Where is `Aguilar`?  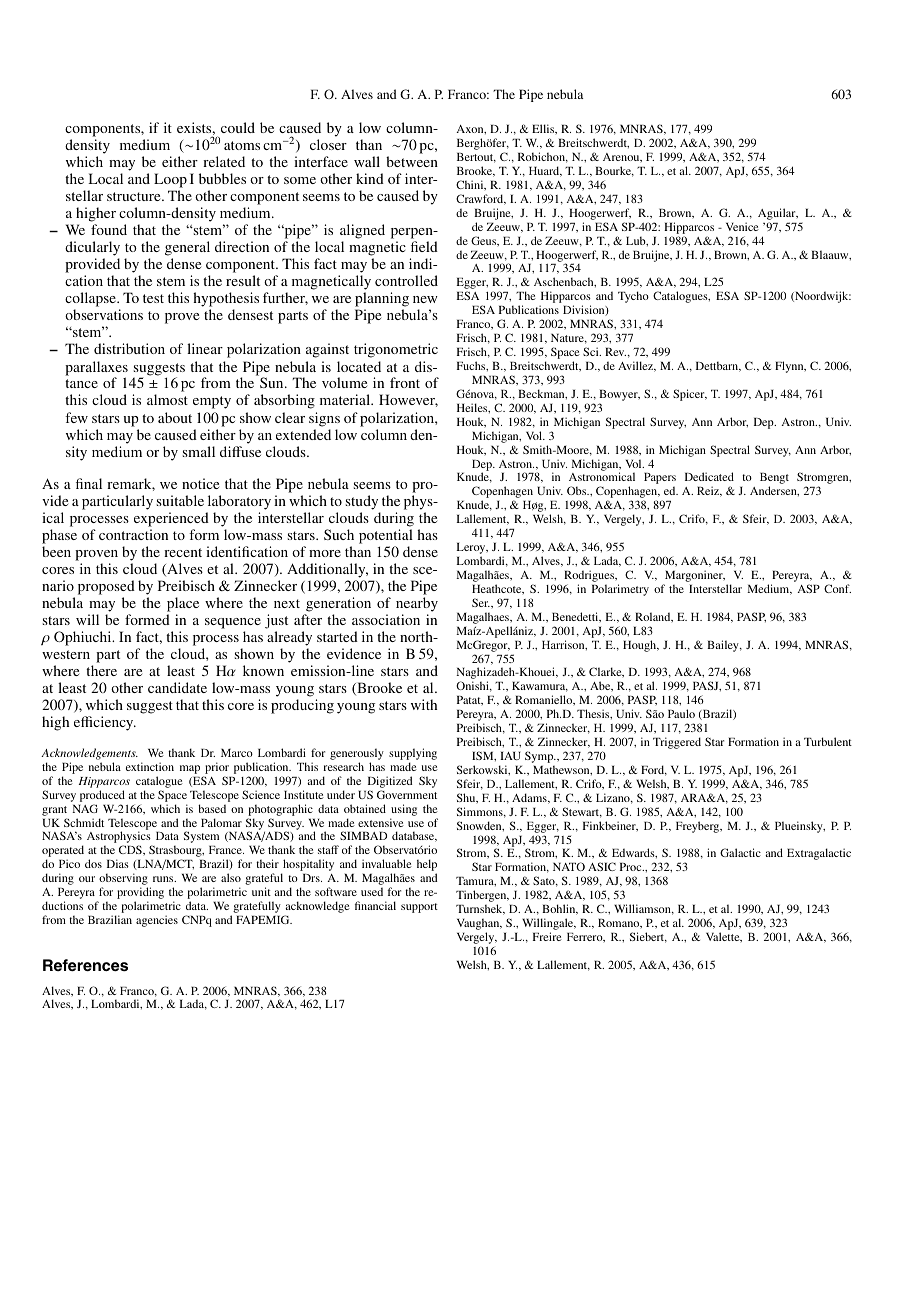
Aguilar is located at coordinates (778, 214).
